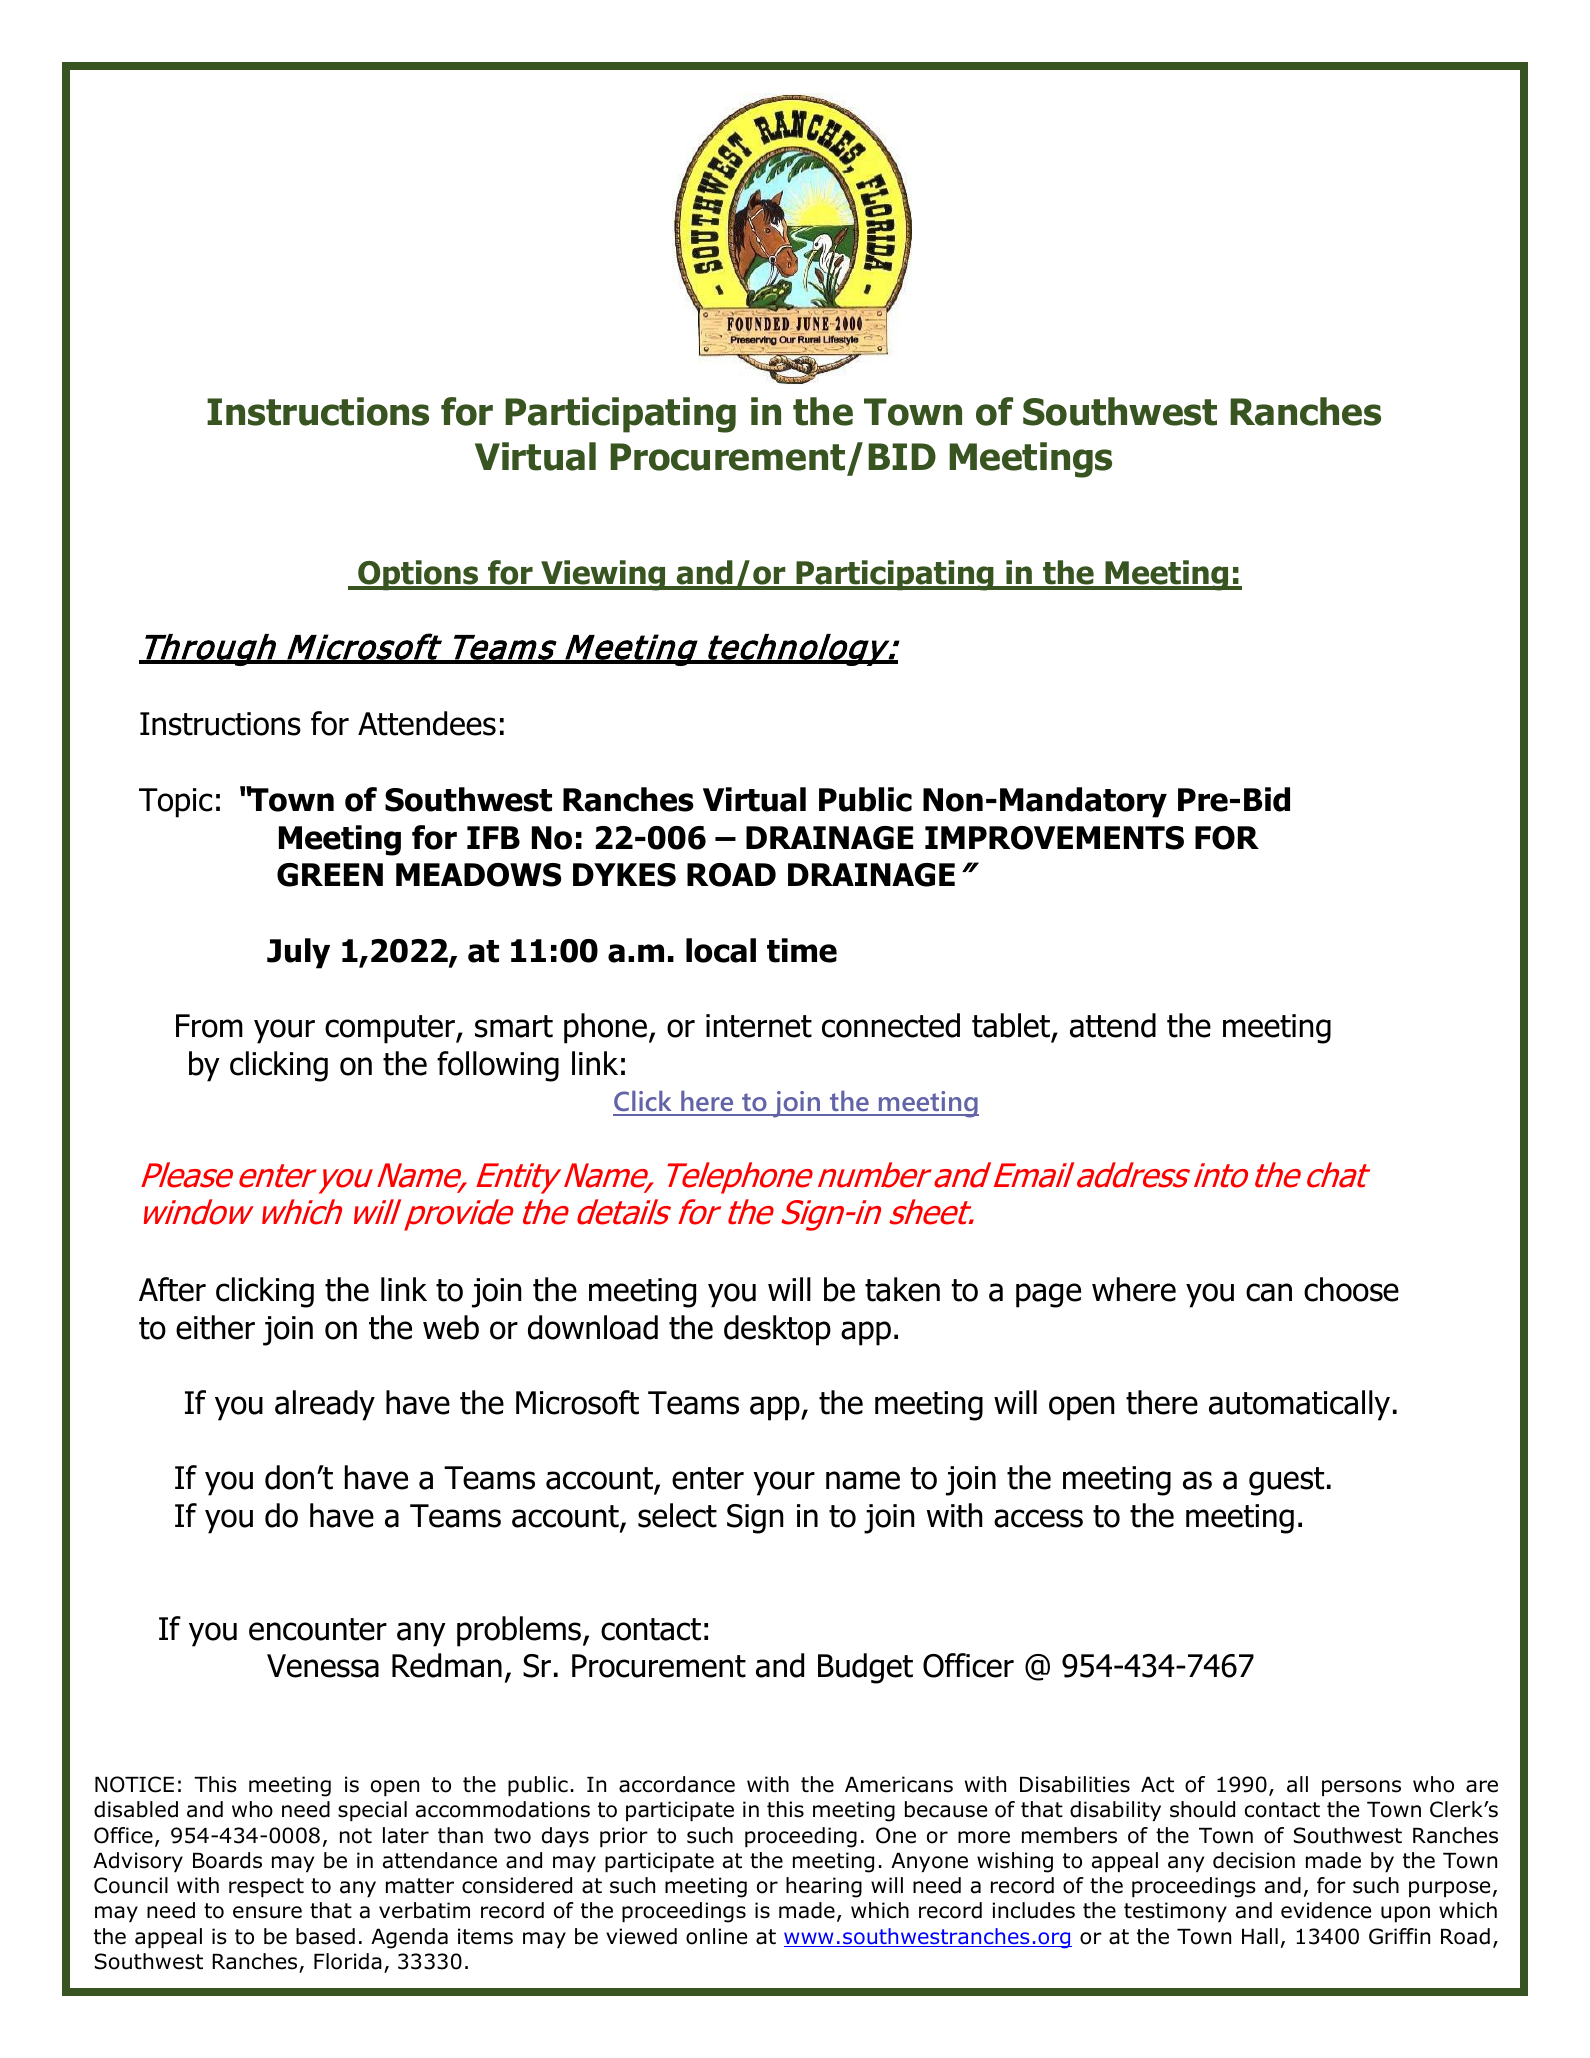  Describe the element at coordinates (824, 1887) in the page. I see `hearing` at that location.
